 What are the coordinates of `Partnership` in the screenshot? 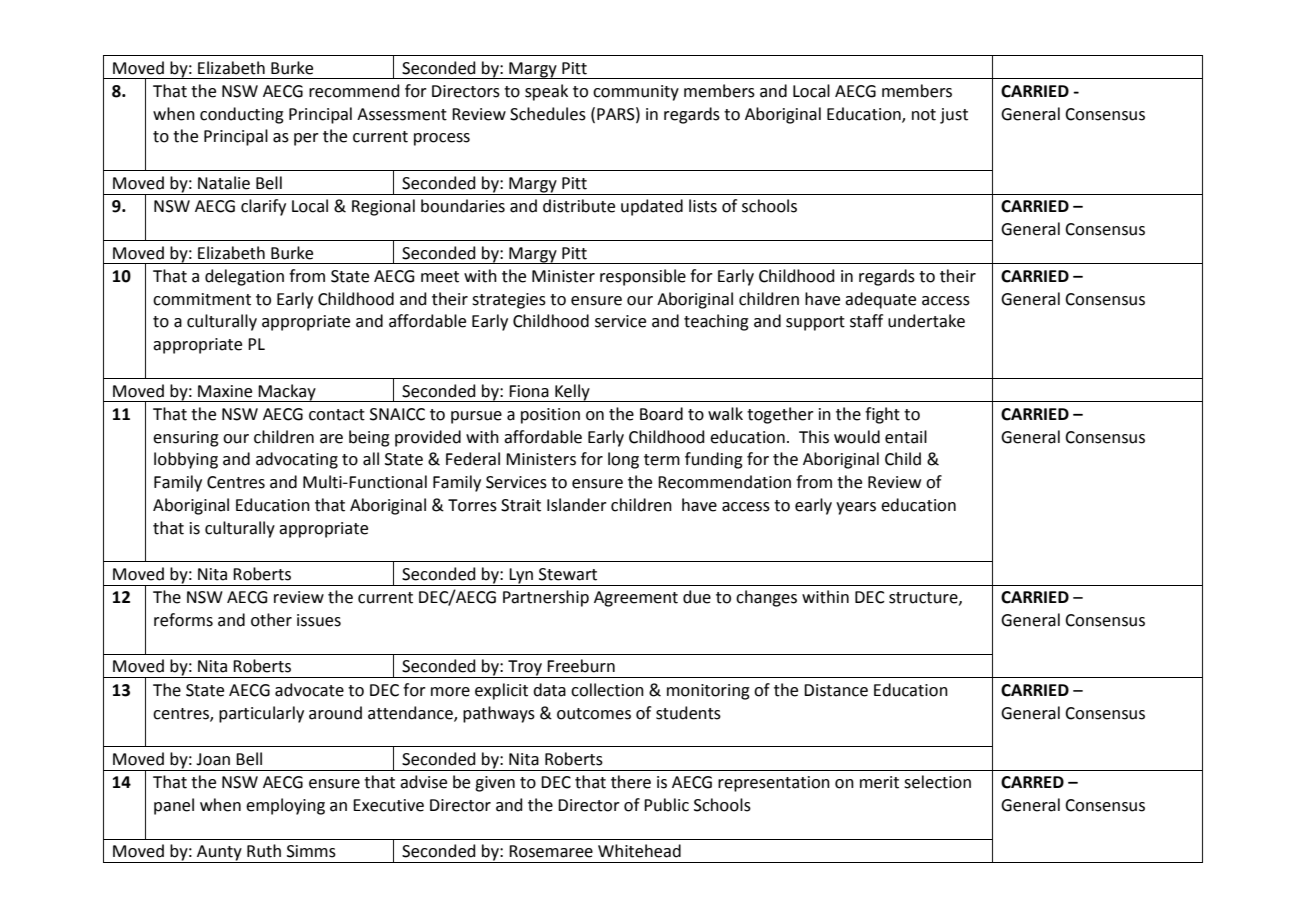 It's located at (546, 598).
